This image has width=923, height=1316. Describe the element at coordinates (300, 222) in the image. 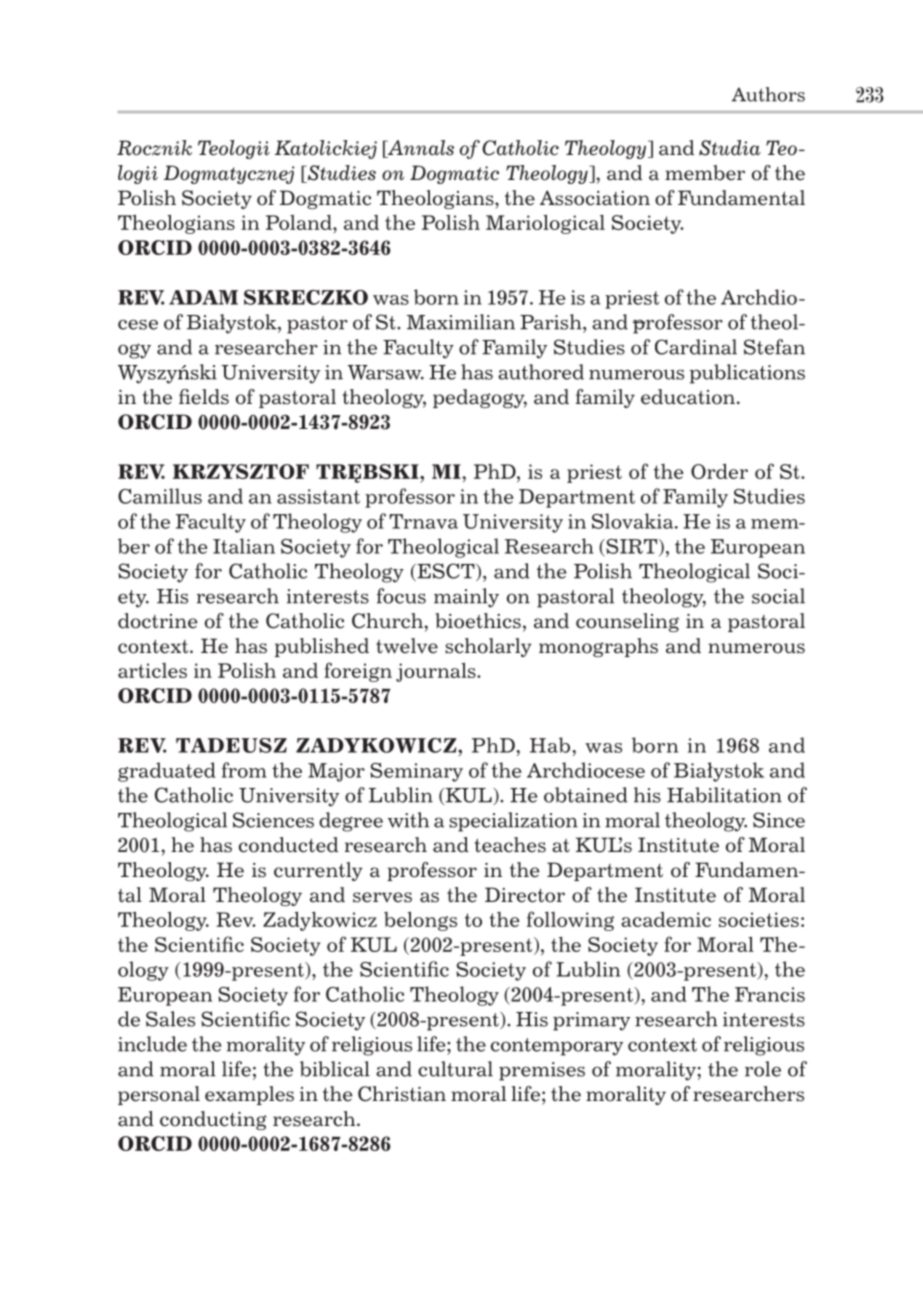

I see `Poland` at that location.
